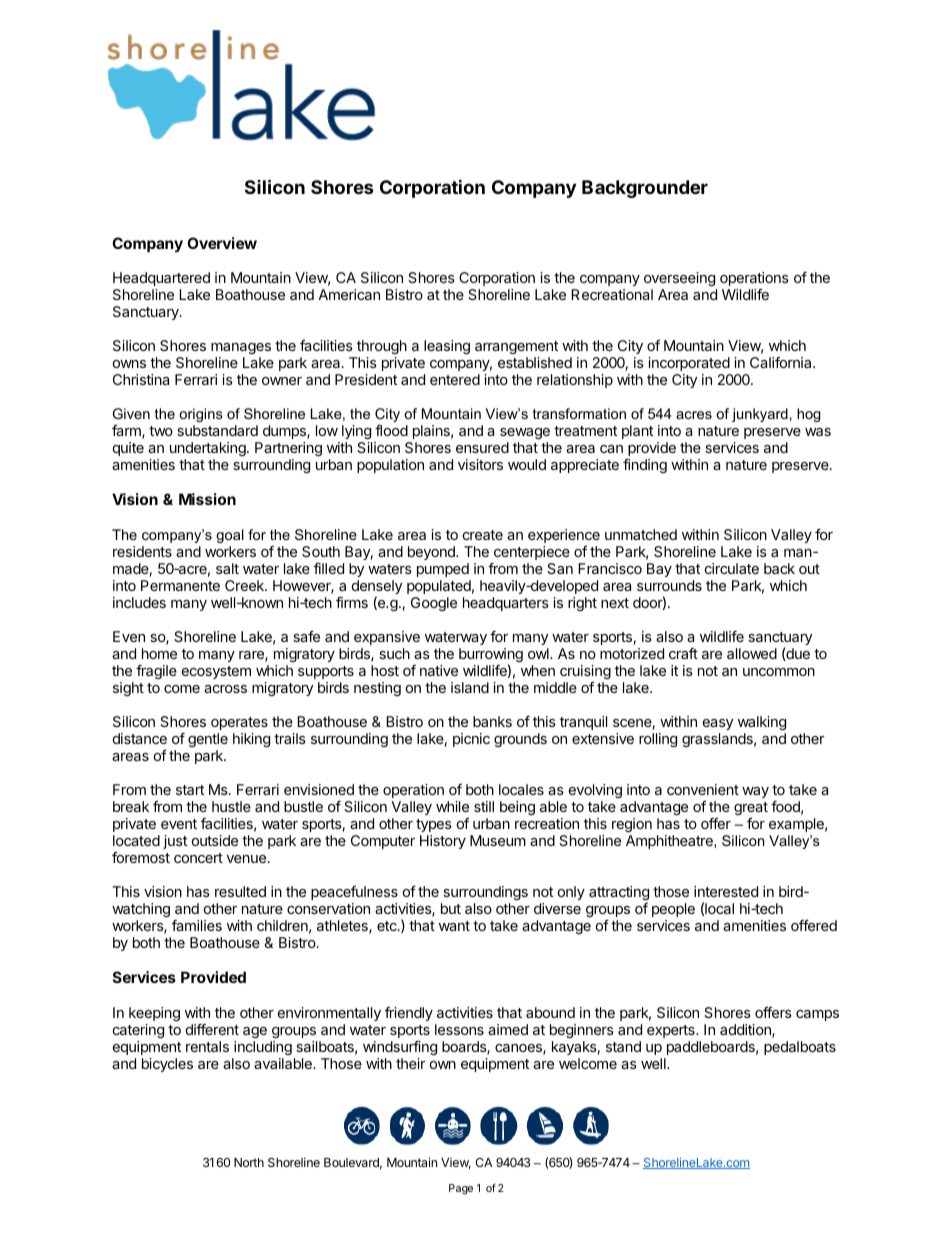 Image resolution: width=952 pixels, height=1233 pixels. Describe the element at coordinates (161, 279) in the image. I see `Headquartered` at that location.
